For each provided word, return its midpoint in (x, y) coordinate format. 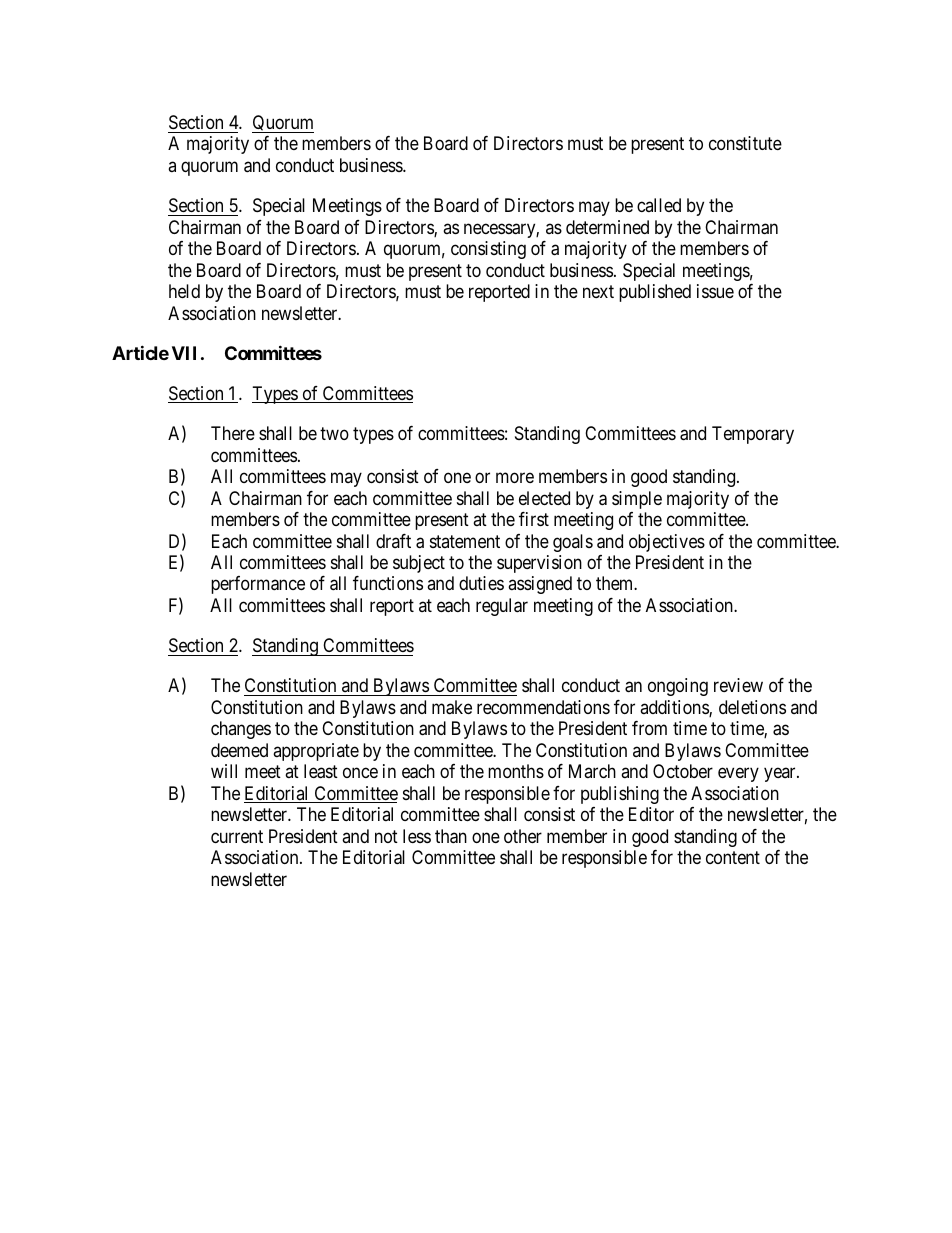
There (233, 433)
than (451, 836)
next (598, 291)
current (237, 836)
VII (184, 353)
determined (607, 227)
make (452, 707)
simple (637, 500)
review (738, 685)
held (184, 291)
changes (241, 730)
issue (715, 291)
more (515, 478)
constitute (745, 143)
